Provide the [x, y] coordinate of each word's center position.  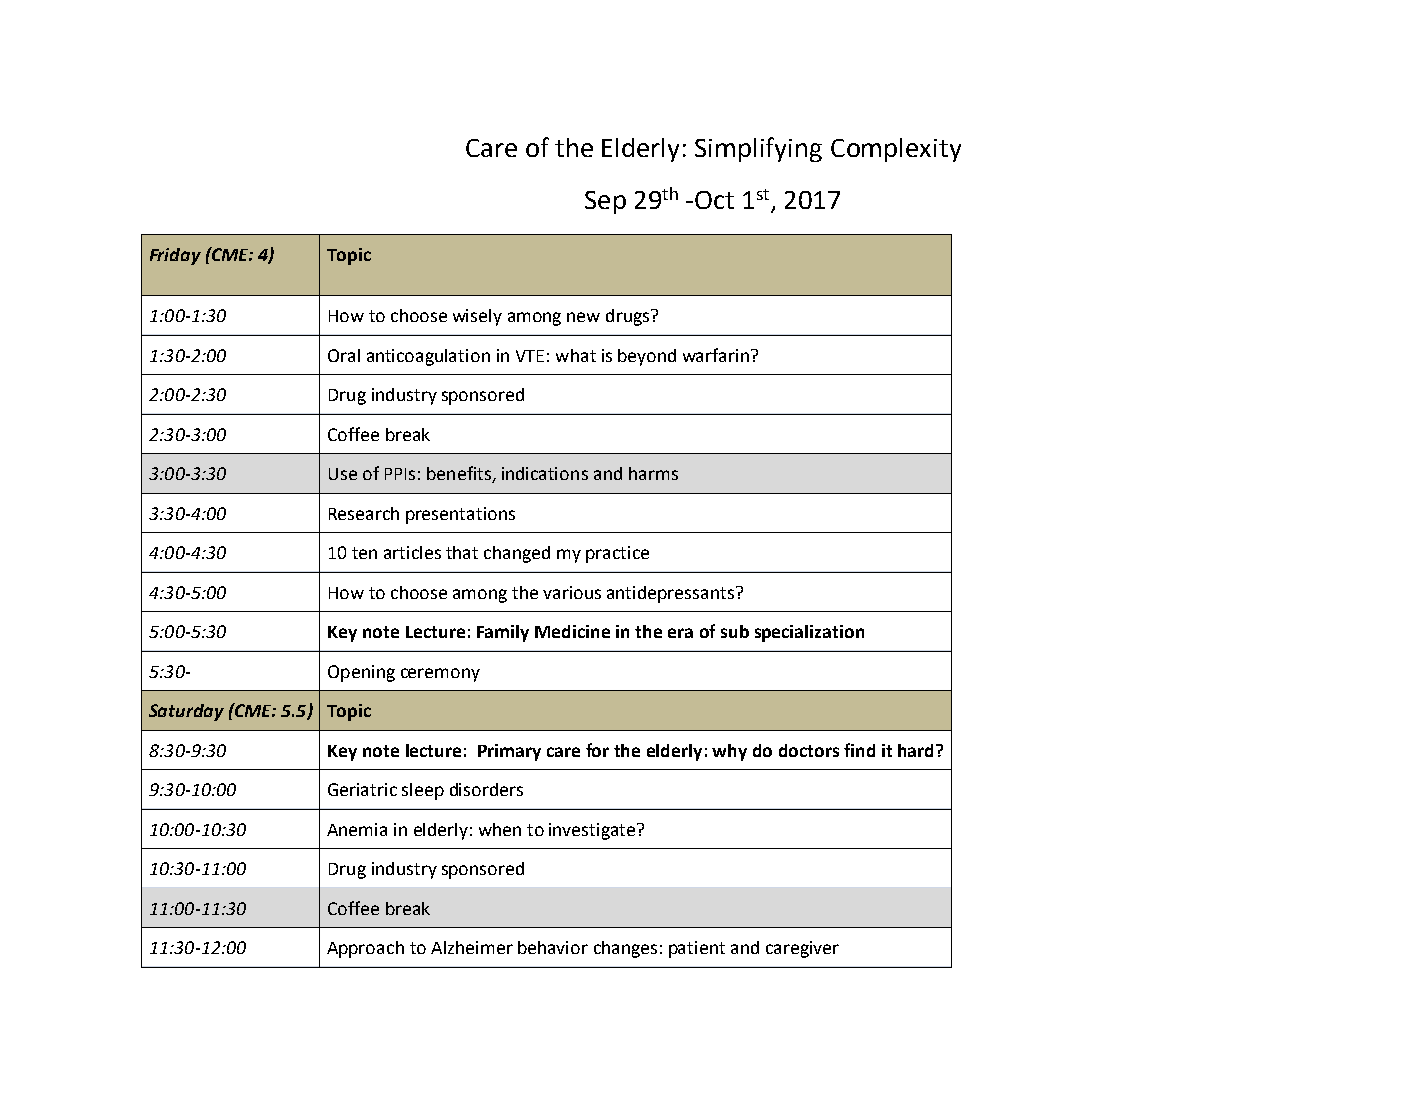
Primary [509, 752]
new [583, 317]
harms [653, 473]
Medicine [572, 631]
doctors [809, 750]
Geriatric [362, 789]
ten [364, 553]
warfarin [716, 355]
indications [545, 473]
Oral [344, 355]
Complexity [896, 150]
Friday [175, 256]
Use [343, 474]
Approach [365, 949]
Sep [605, 202]
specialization [809, 633]
